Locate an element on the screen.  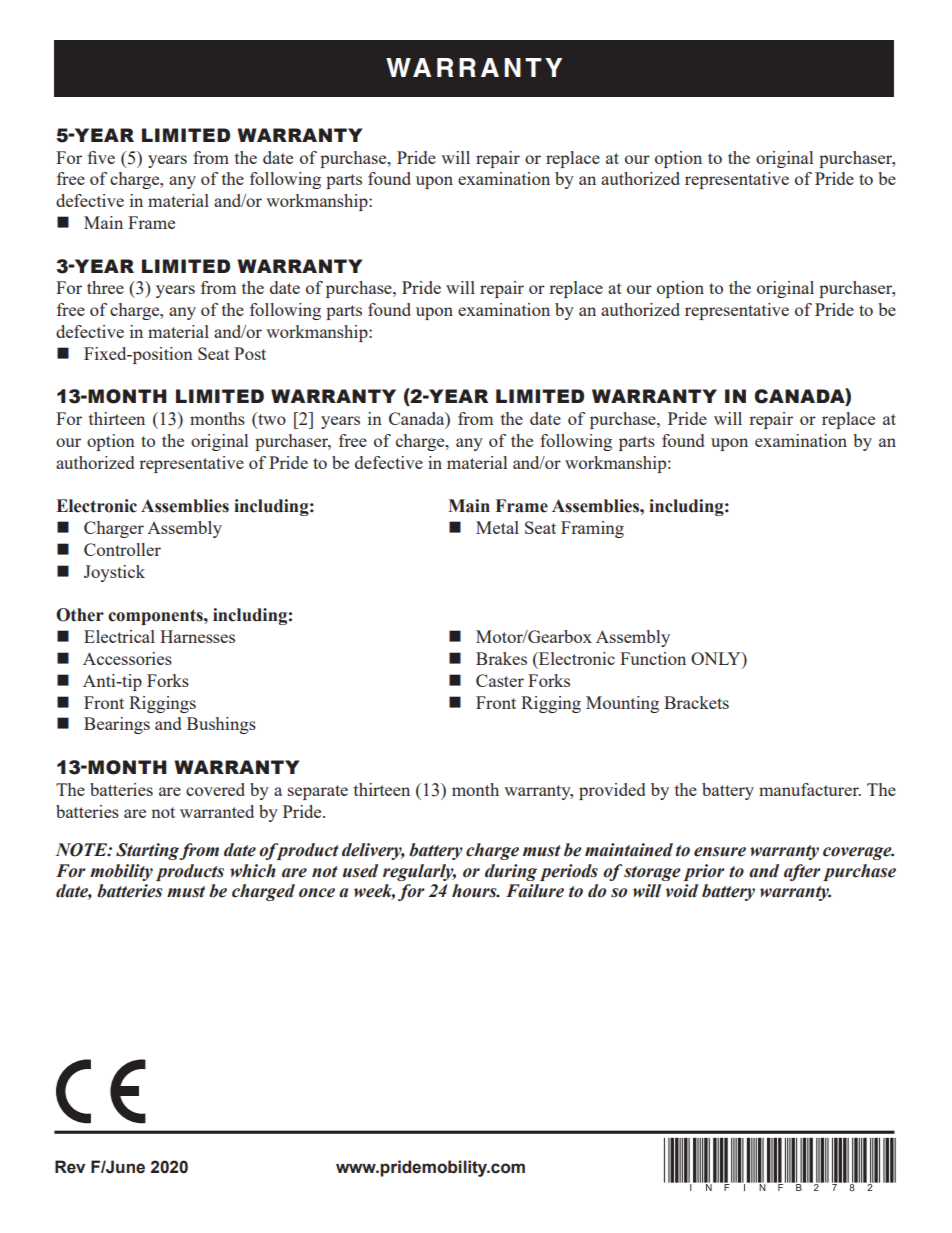
Brakes is located at coordinates (501, 658).
